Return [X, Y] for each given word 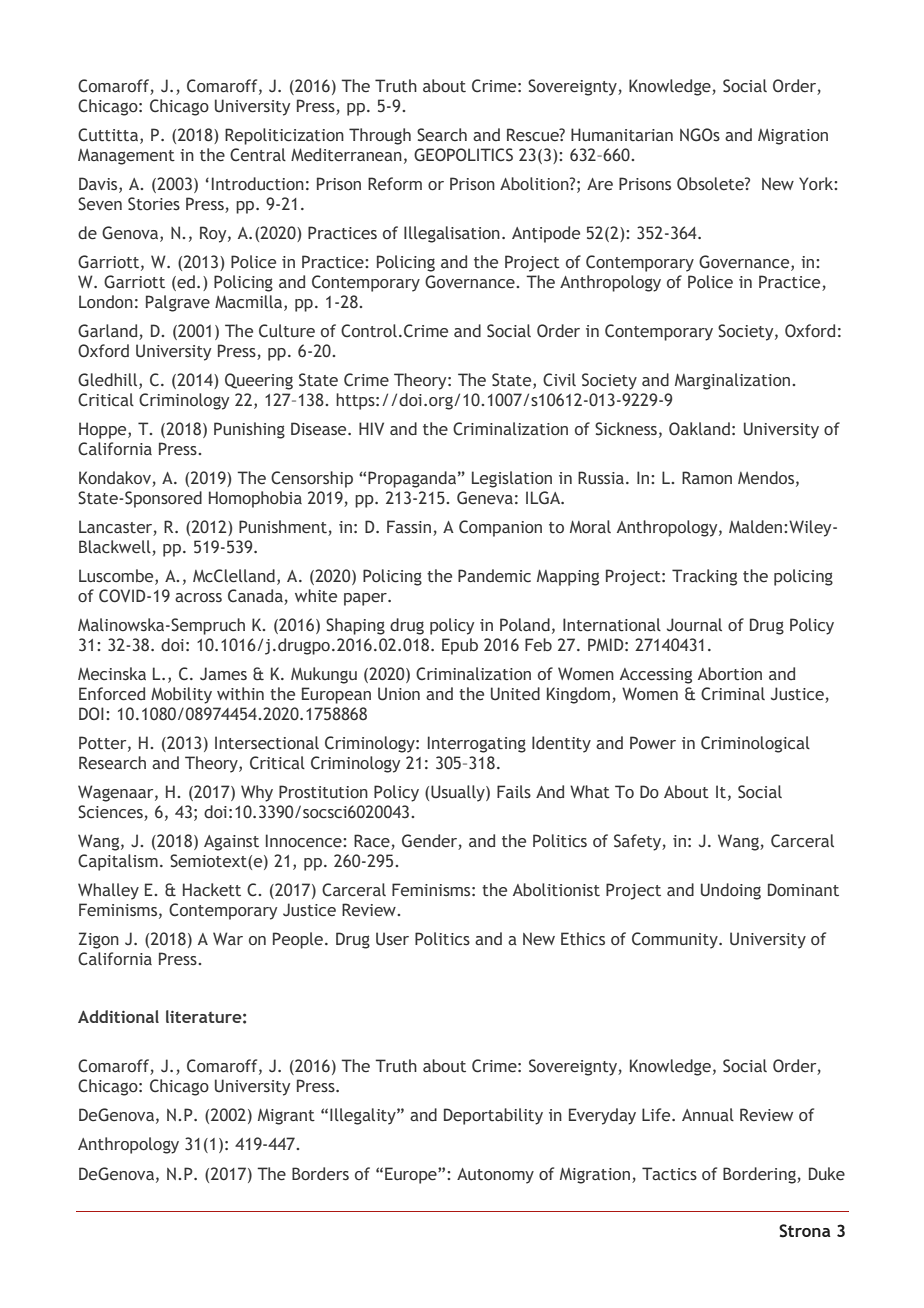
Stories [154, 204]
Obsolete [711, 184]
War [228, 938]
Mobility [181, 695]
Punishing [249, 430]
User [392, 939]
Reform [395, 184]
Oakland [699, 429]
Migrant [286, 1117]
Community [676, 940]
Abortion [730, 674]
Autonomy [495, 1176]
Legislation [512, 479]
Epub [460, 646]
